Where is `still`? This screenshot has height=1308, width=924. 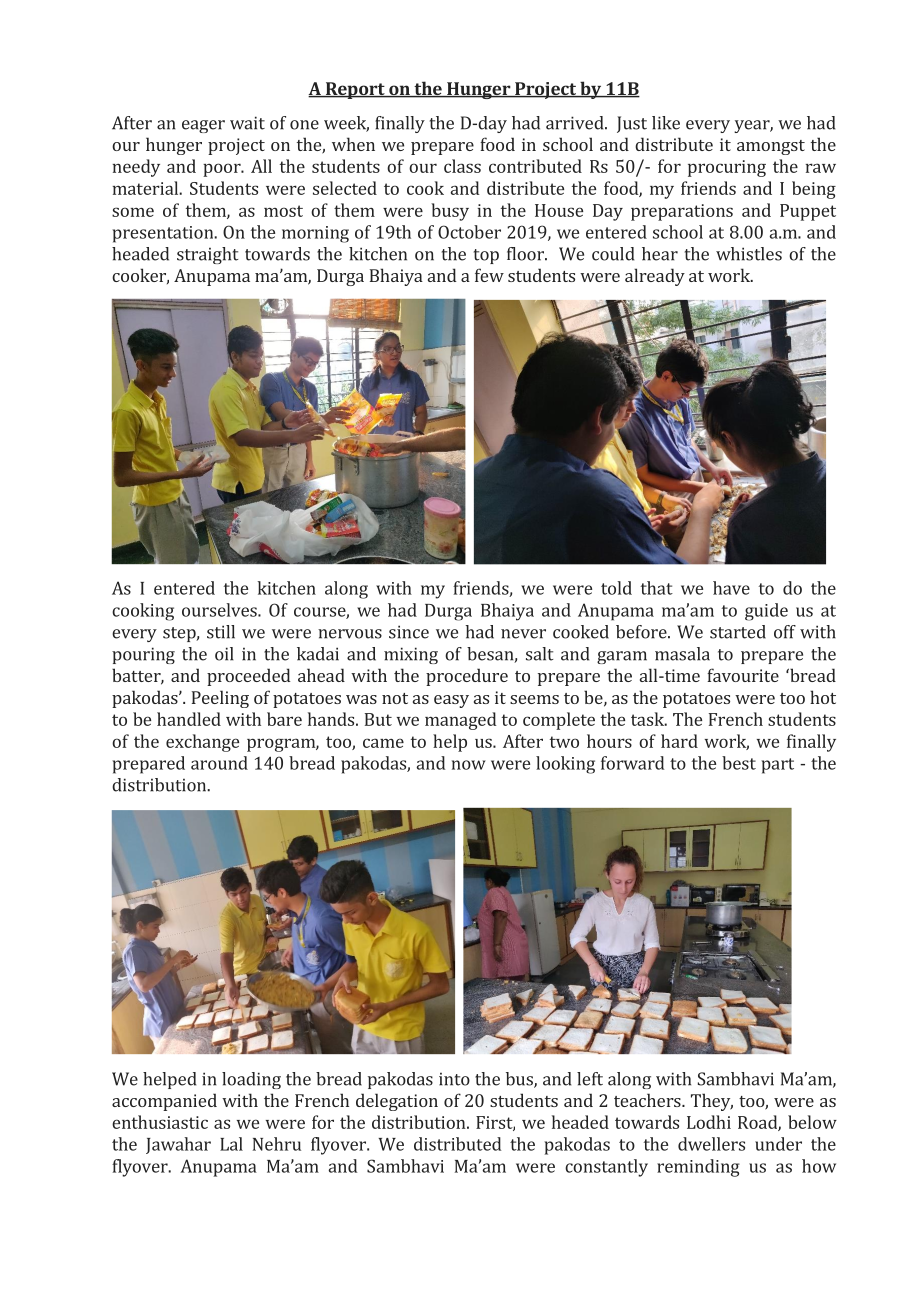 still is located at coordinates (221, 632).
